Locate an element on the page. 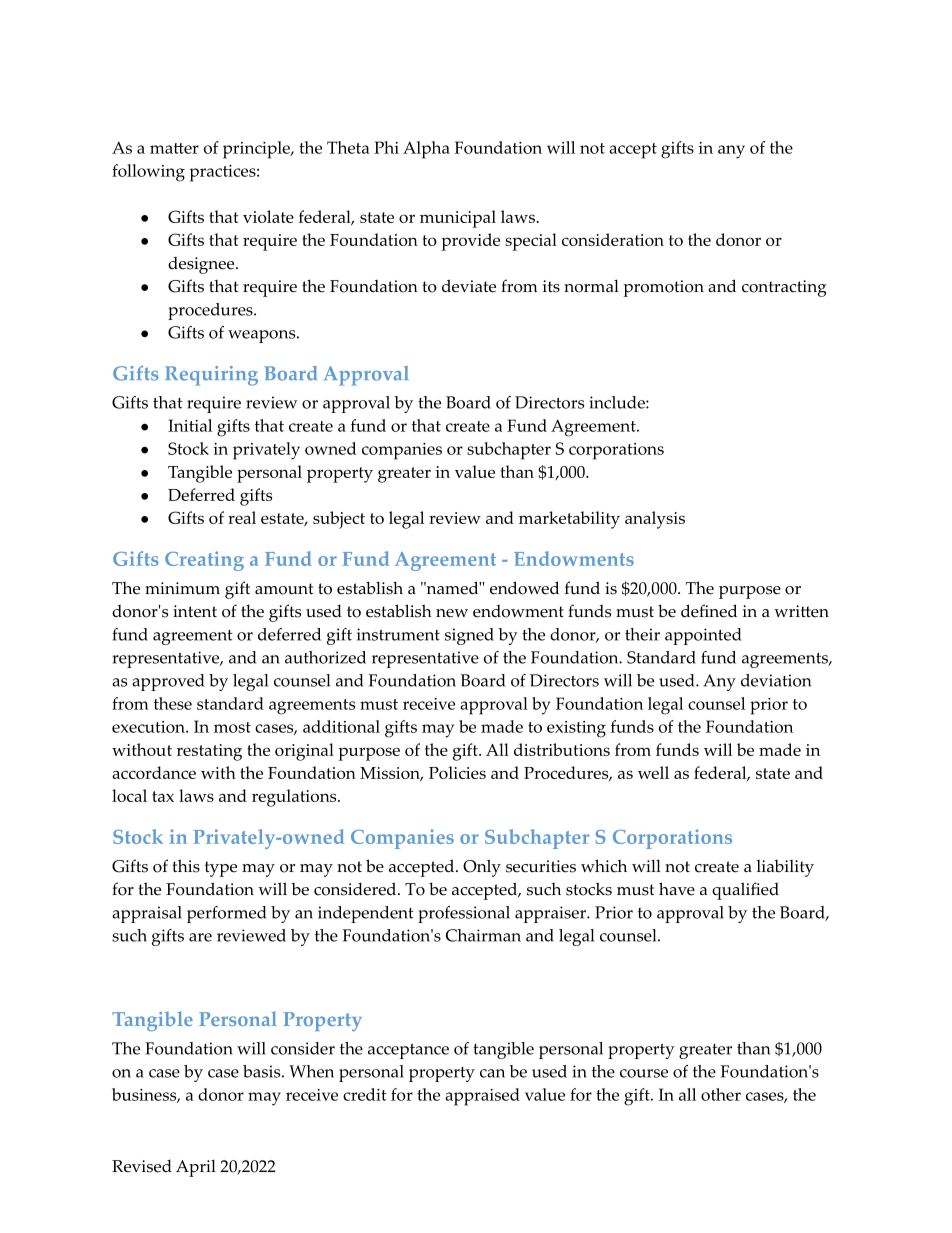 The height and width of the page is (1233, 952). April is located at coordinates (196, 1168).
